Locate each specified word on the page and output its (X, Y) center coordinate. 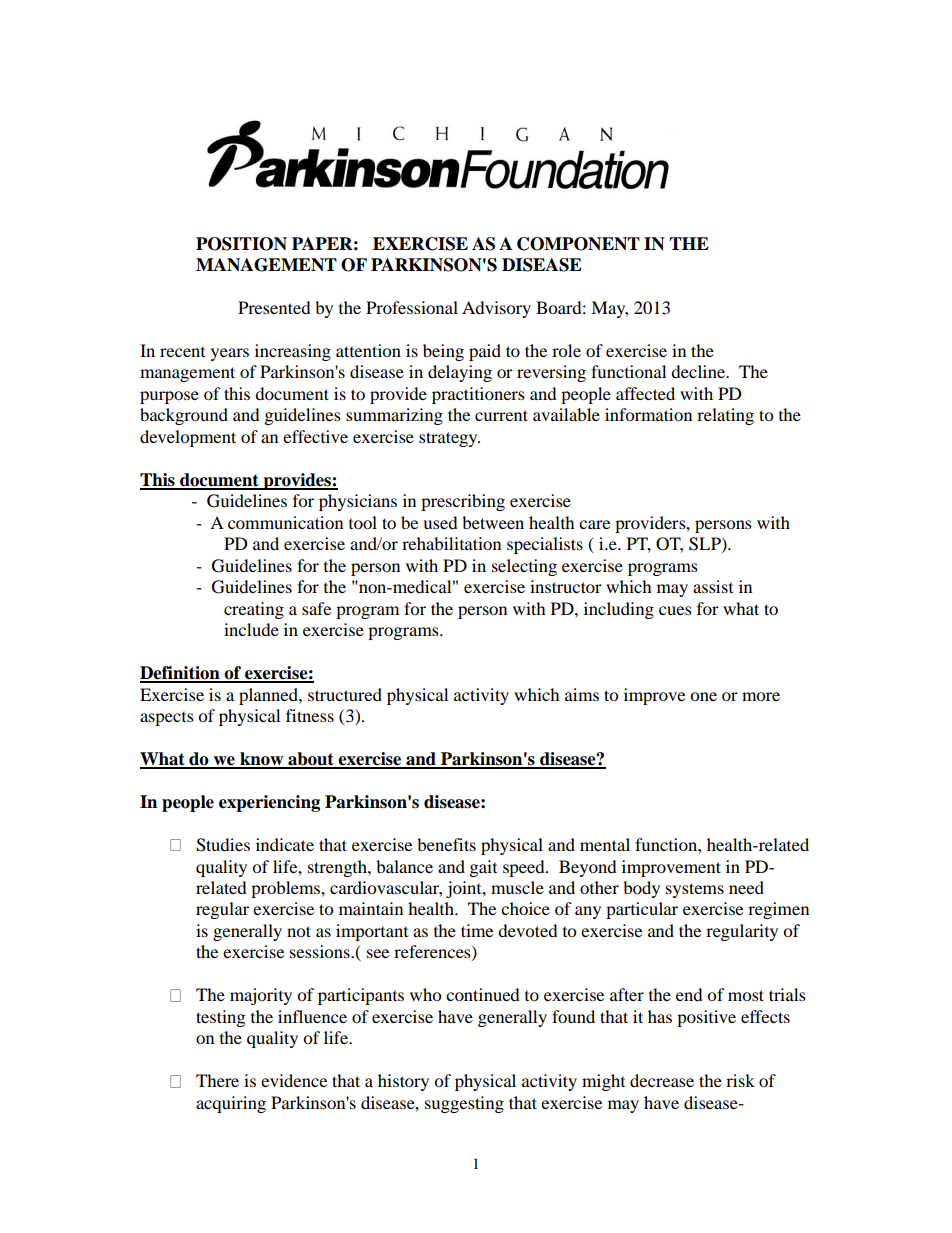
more (761, 696)
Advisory (496, 309)
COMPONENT (578, 244)
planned (269, 696)
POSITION (241, 244)
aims (582, 694)
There (217, 1080)
